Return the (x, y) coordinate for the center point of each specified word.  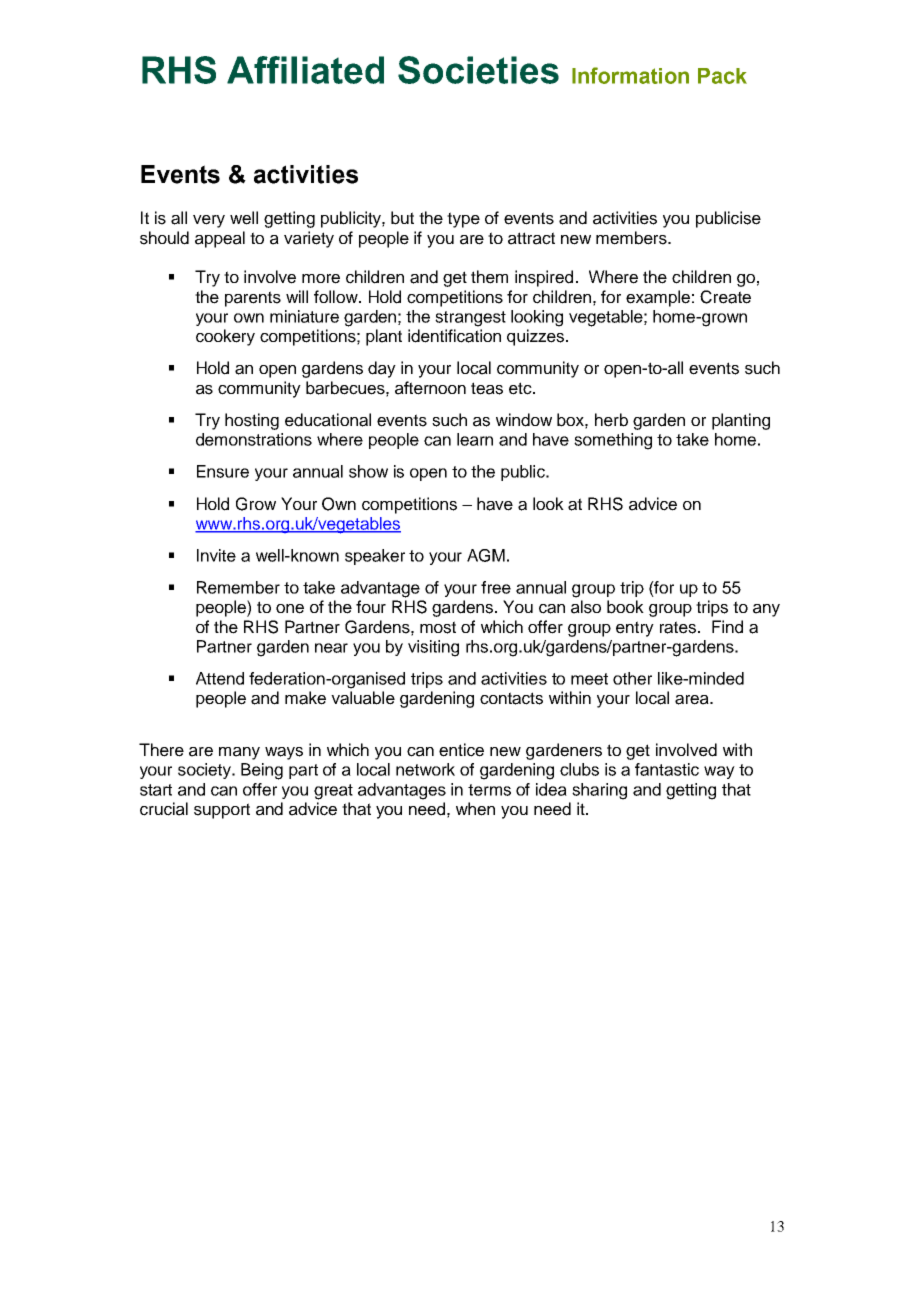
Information (630, 75)
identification (454, 336)
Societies (478, 70)
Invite (216, 555)
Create (725, 297)
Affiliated (305, 70)
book (625, 607)
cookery (225, 337)
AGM (486, 555)
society (205, 771)
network (425, 769)
